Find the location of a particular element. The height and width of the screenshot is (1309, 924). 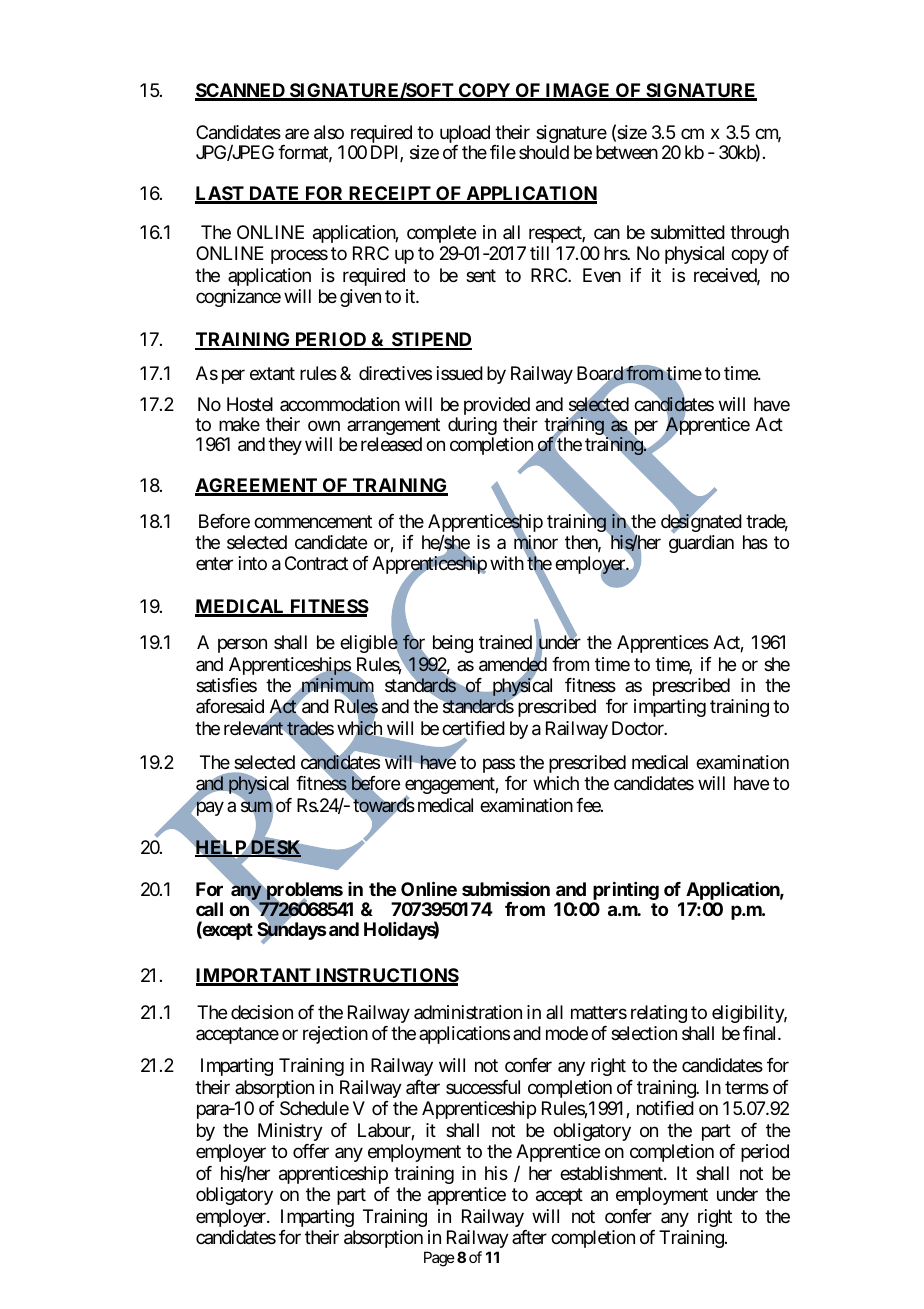

Page is located at coordinates (439, 1259).
